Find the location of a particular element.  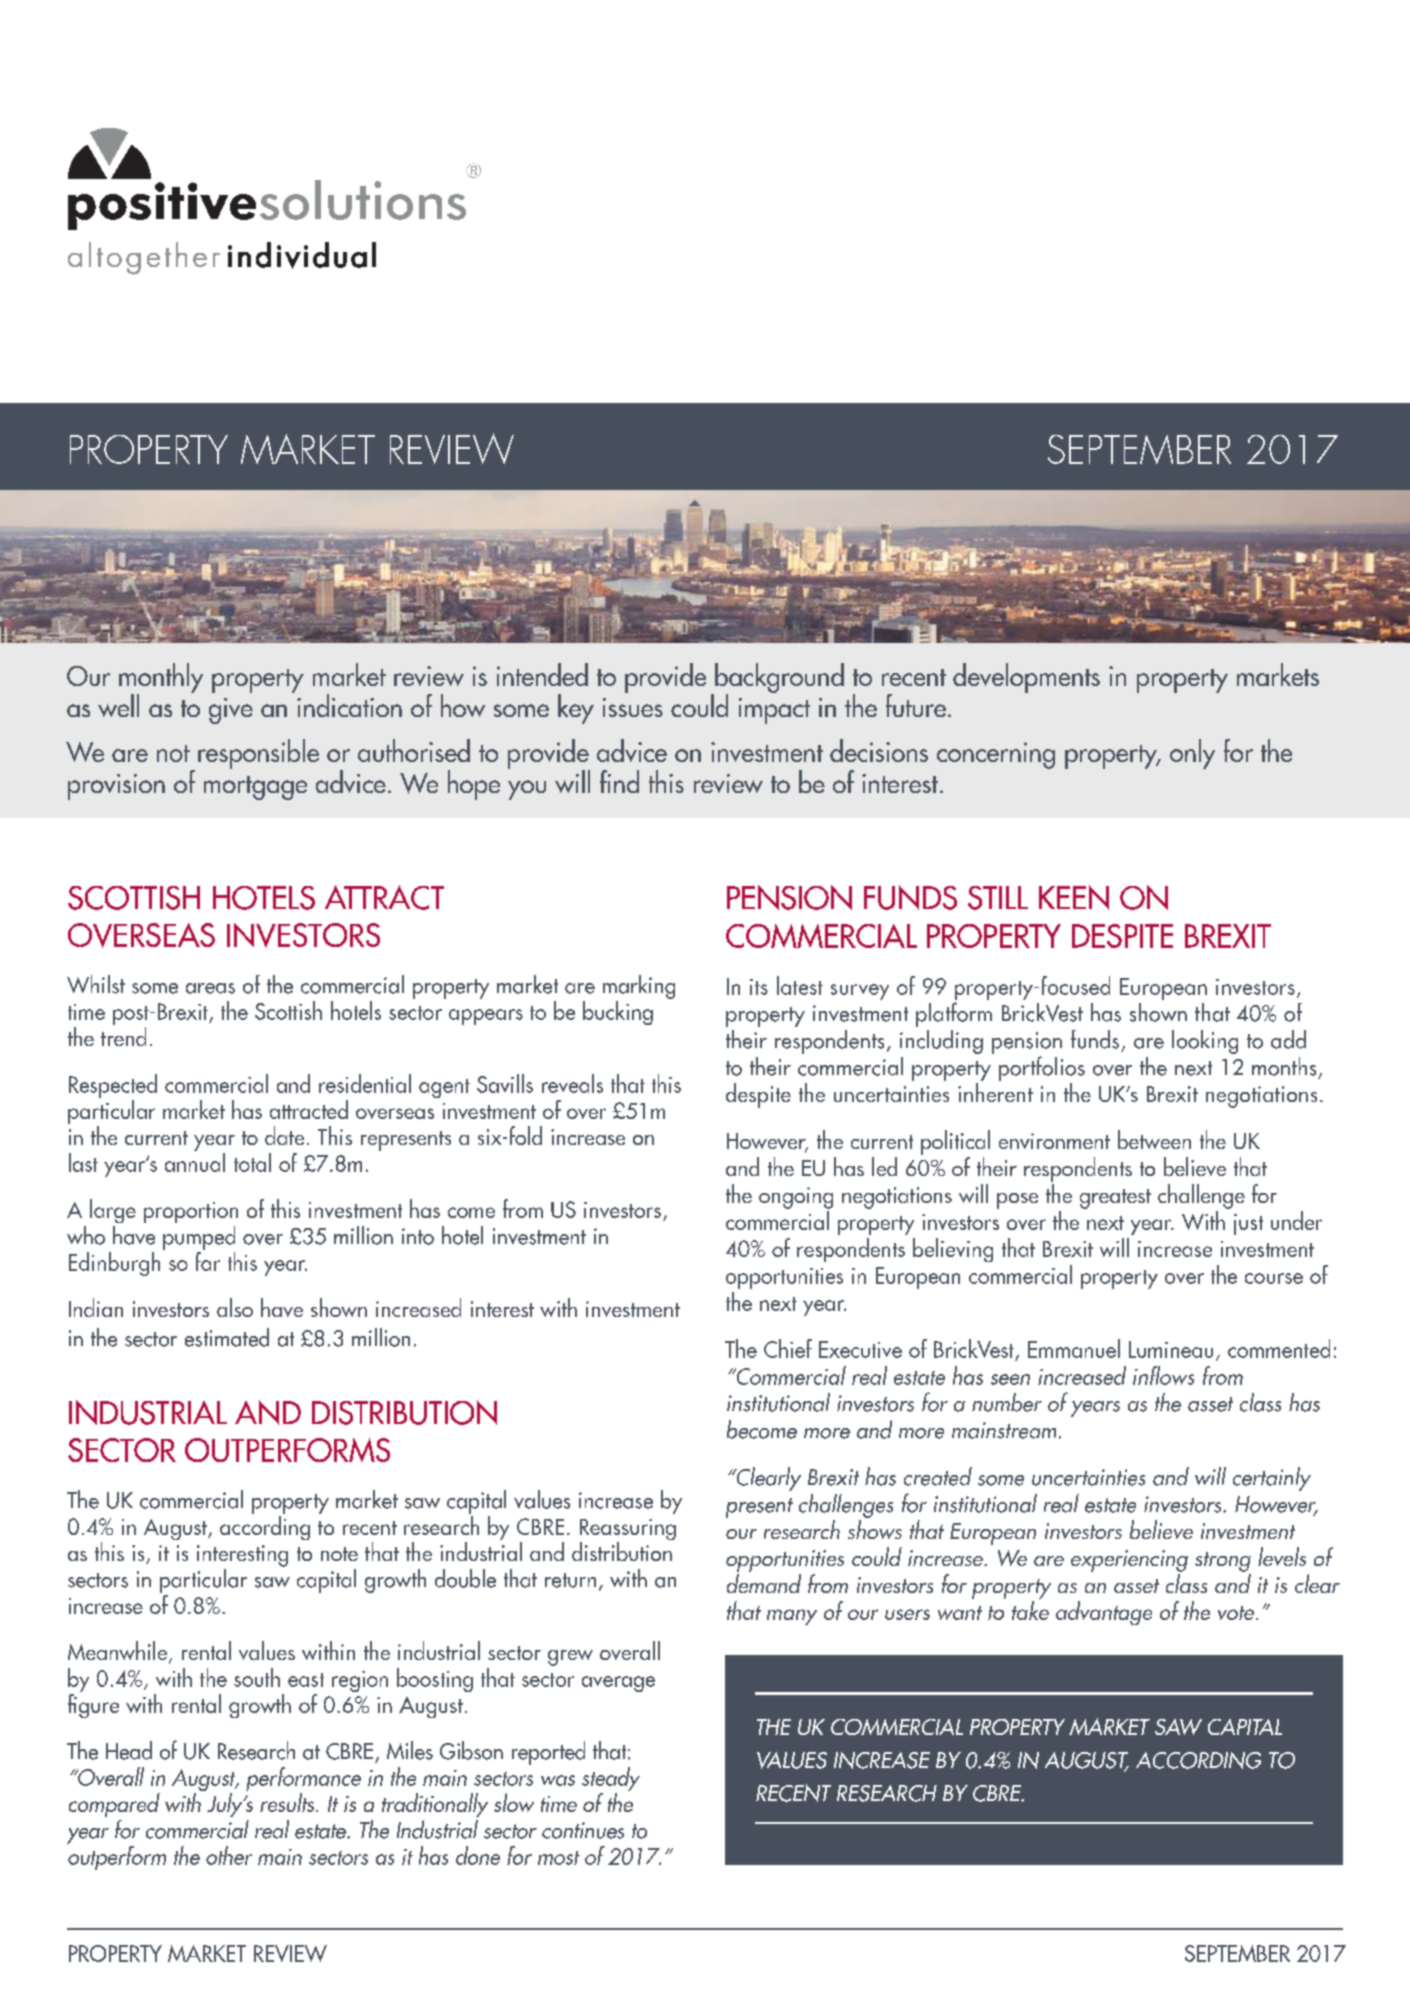

estimated is located at coordinates (227, 1337).
